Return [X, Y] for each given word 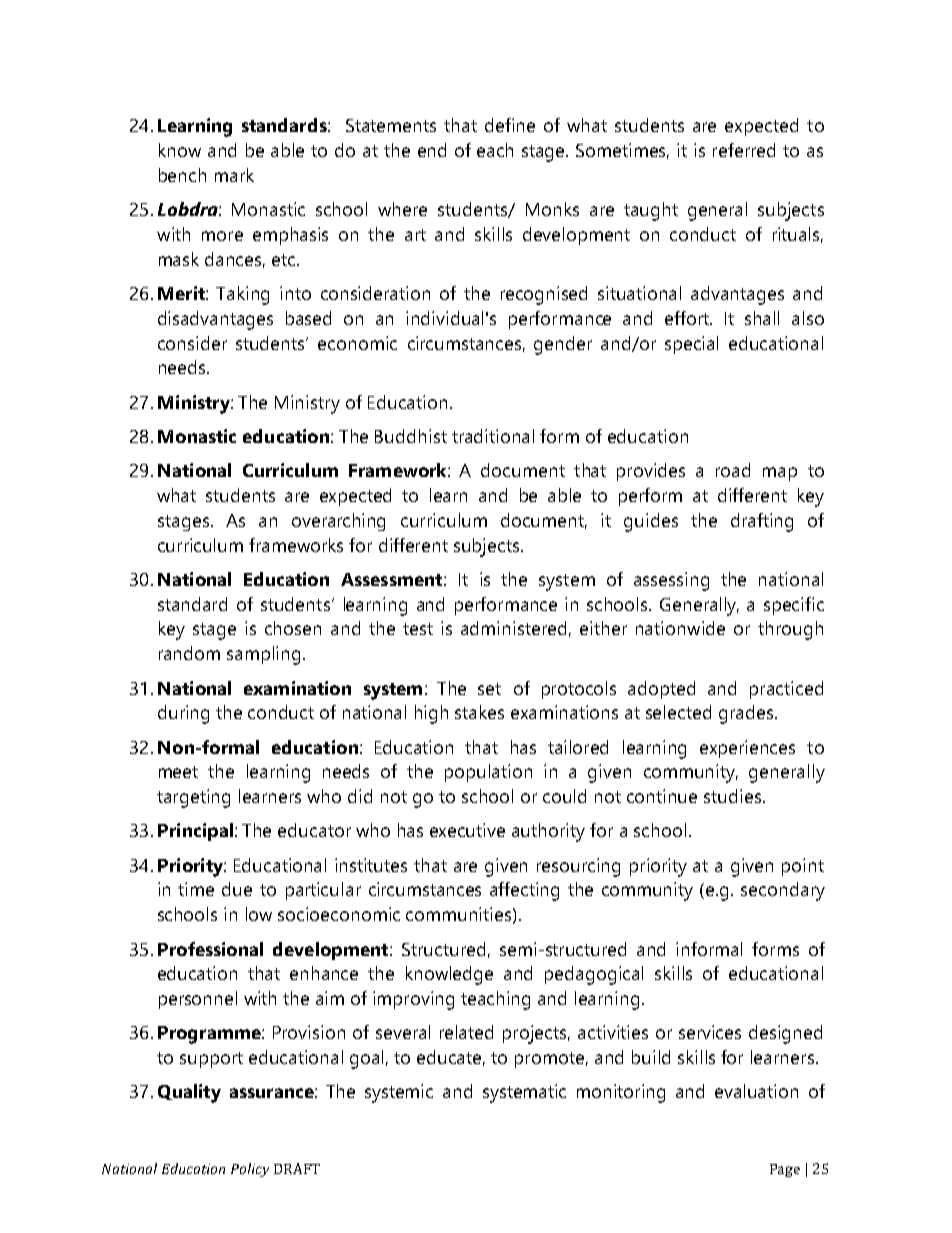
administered [513, 628]
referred [744, 150]
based [308, 318]
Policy [250, 1170]
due [237, 889]
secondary [783, 891]
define [510, 125]
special [691, 345]
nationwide [680, 628]
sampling [263, 655]
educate [451, 1058]
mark [234, 175]
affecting [524, 891]
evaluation [756, 1091]
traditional [493, 436]
